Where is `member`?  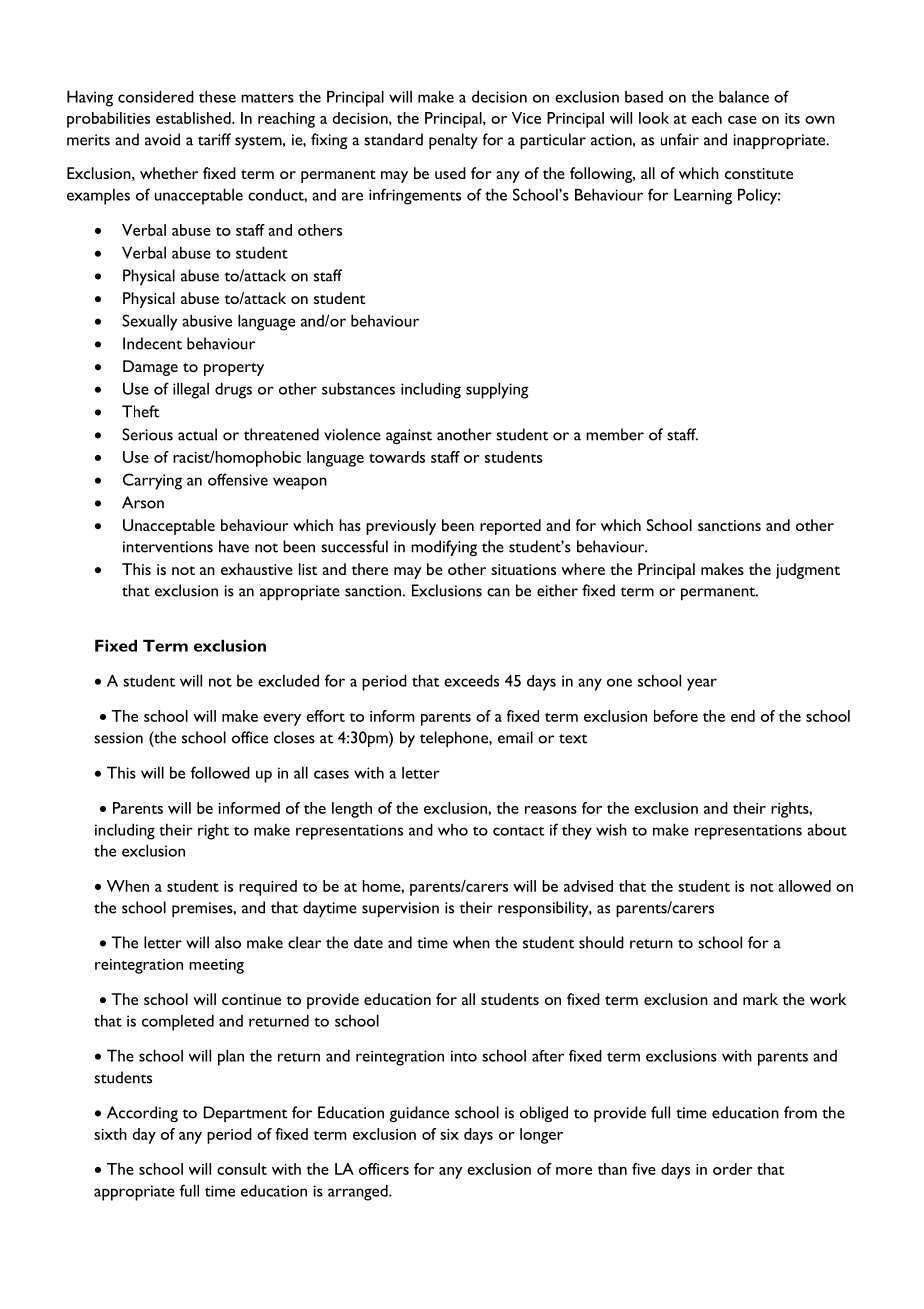
member is located at coordinates (615, 434).
